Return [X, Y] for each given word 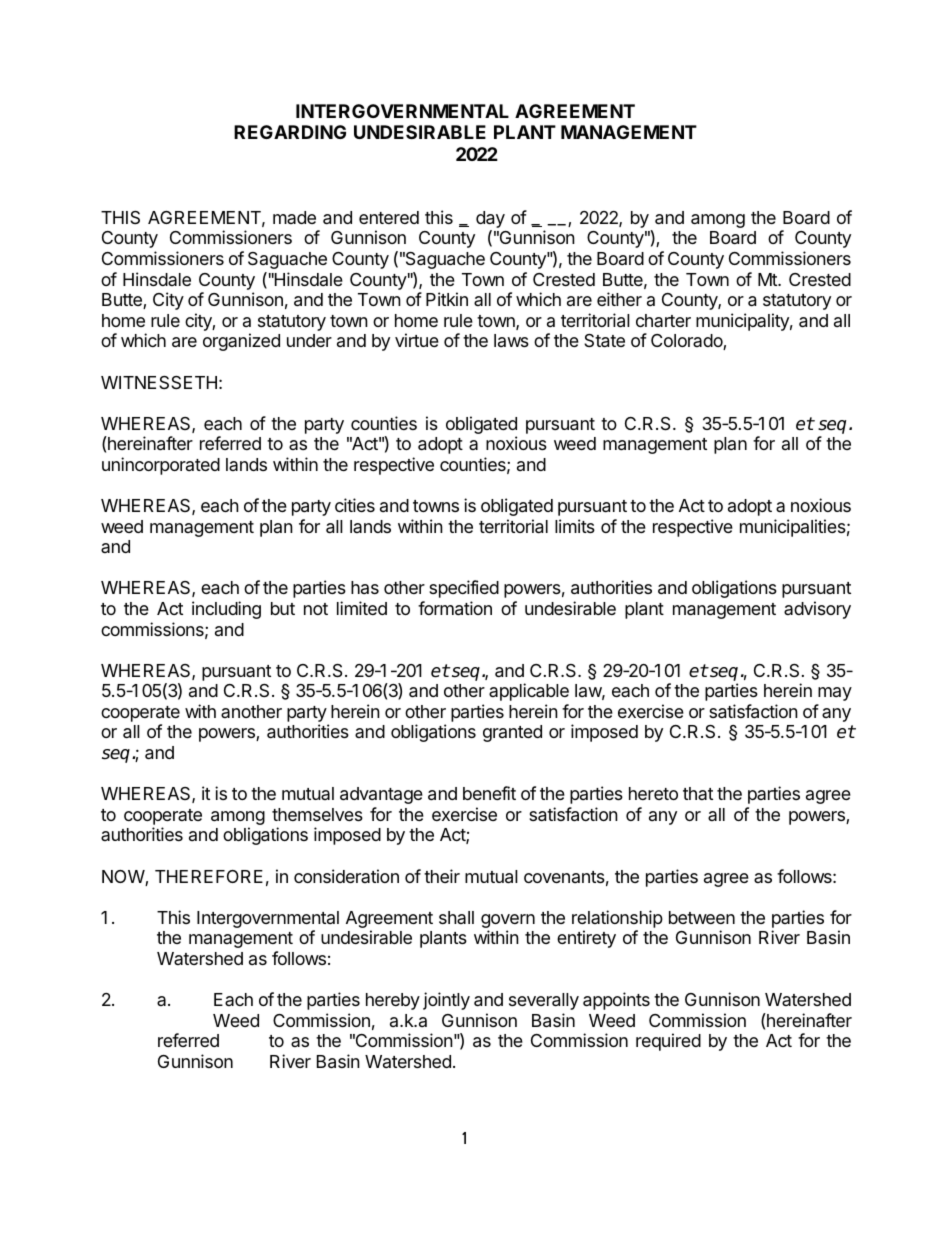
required [668, 1042]
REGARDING [290, 132]
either [619, 299]
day [490, 221]
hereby [393, 1001]
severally [544, 1001]
